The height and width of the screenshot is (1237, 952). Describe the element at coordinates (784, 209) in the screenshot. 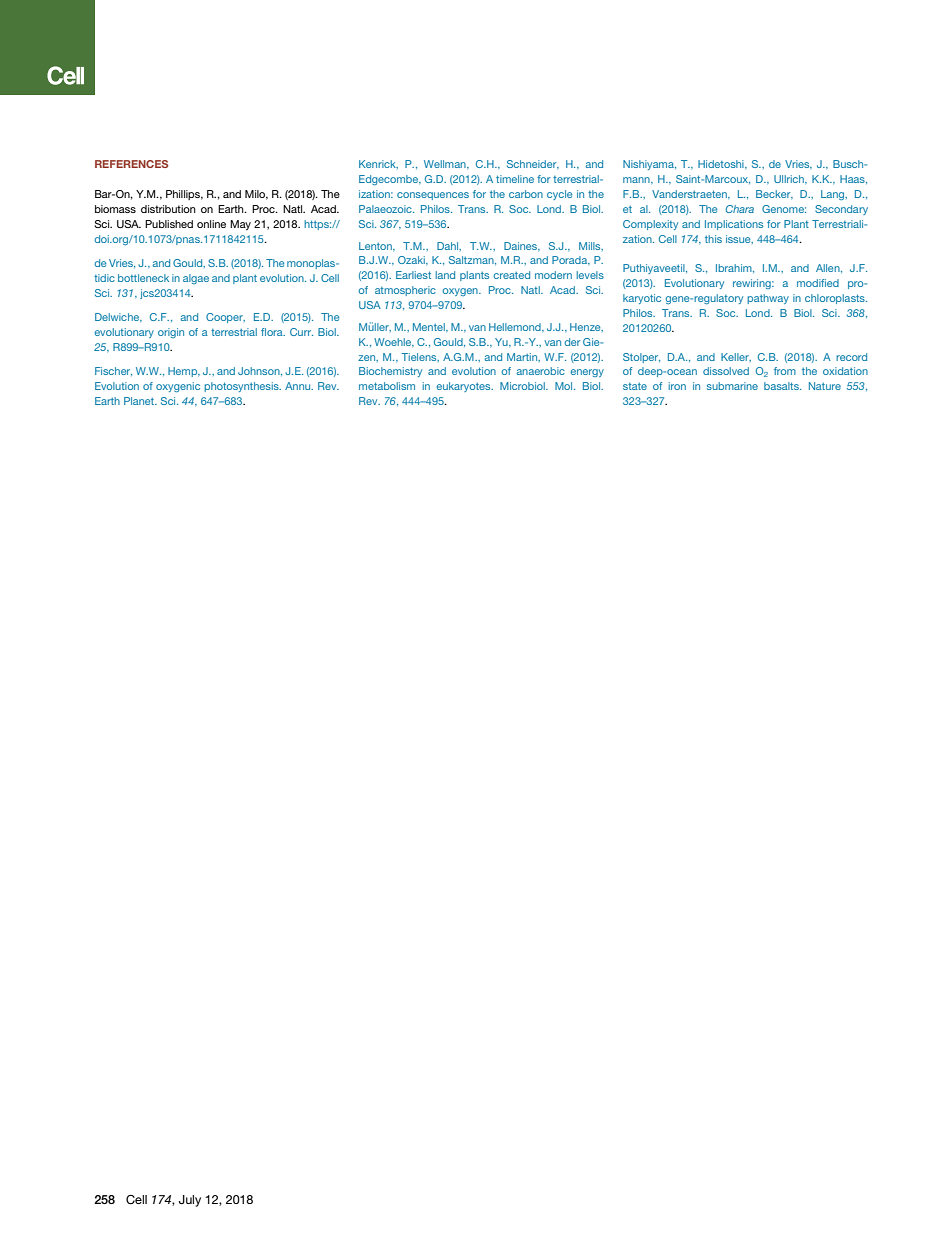

I see `Genome` at that location.
